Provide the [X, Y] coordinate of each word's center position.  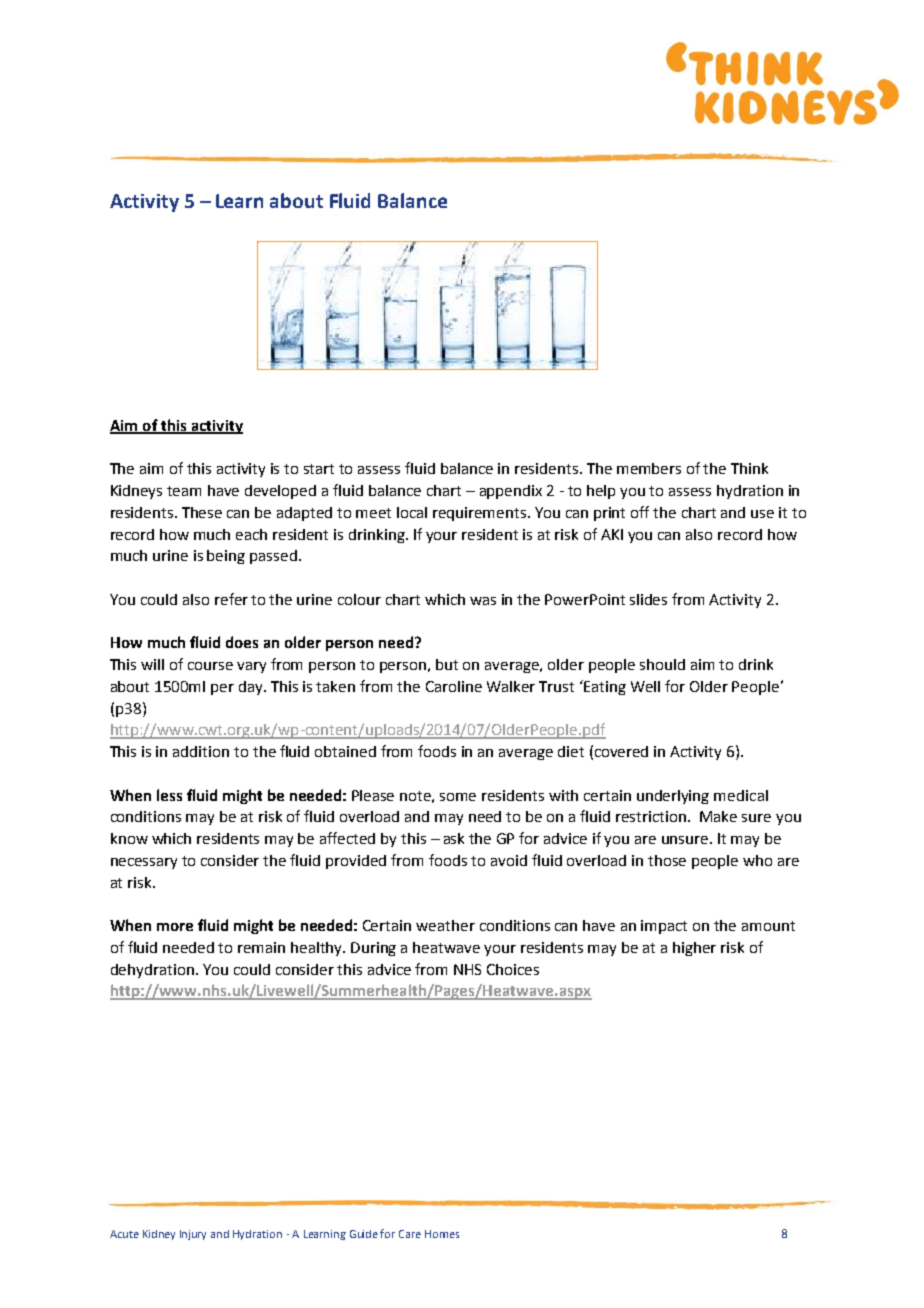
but [447, 664]
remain [261, 947]
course [210, 666]
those [667, 860]
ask [454, 838]
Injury [193, 1235]
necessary [144, 863]
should [662, 664]
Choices [513, 969]
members [649, 468]
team [184, 491]
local [412, 512]
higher [694, 949]
